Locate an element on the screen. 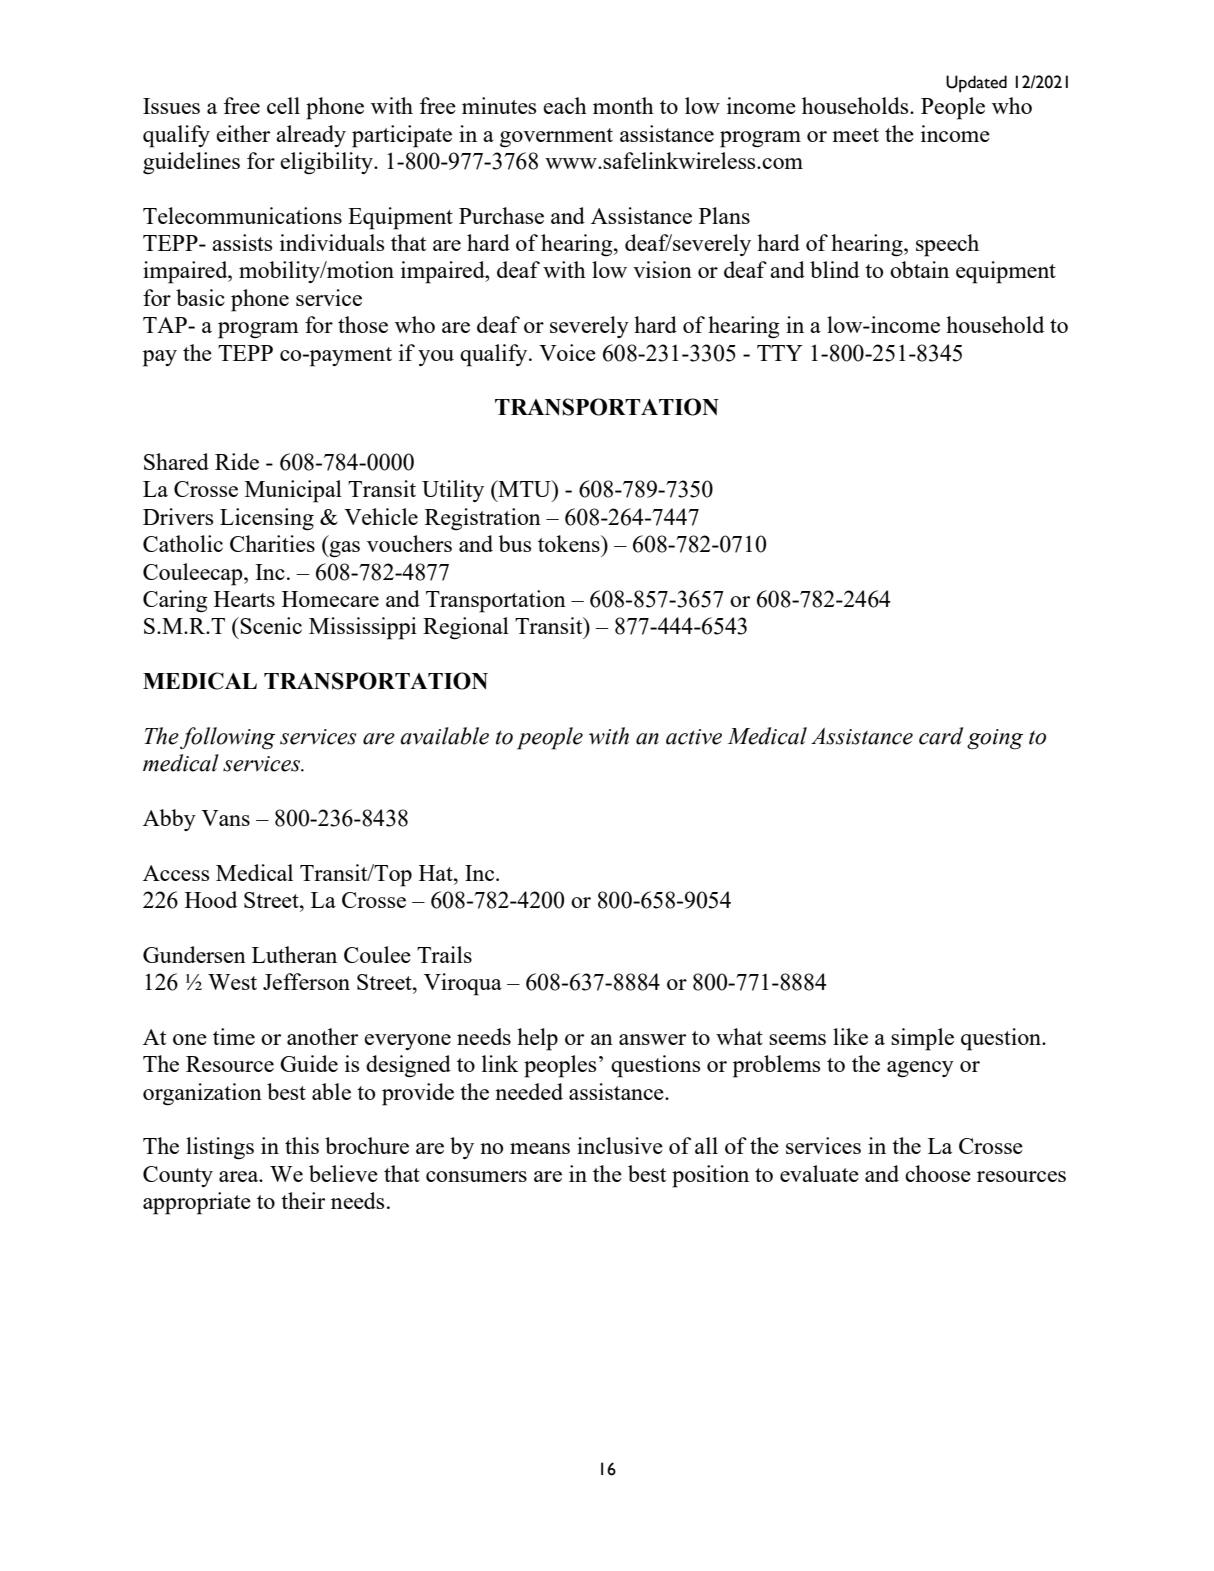  active is located at coordinates (694, 737).
